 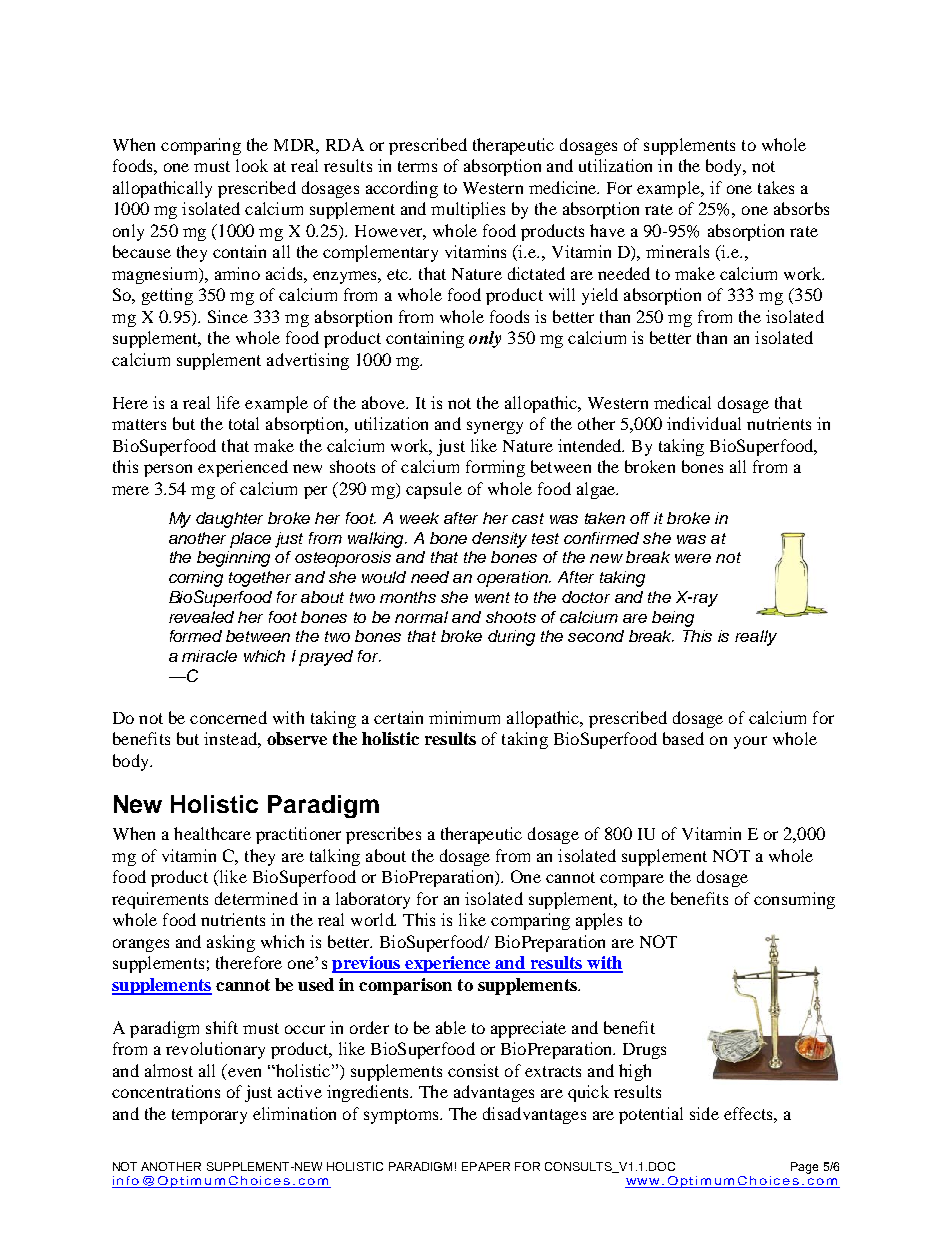 I want to click on multiplies, so click(x=468, y=210).
